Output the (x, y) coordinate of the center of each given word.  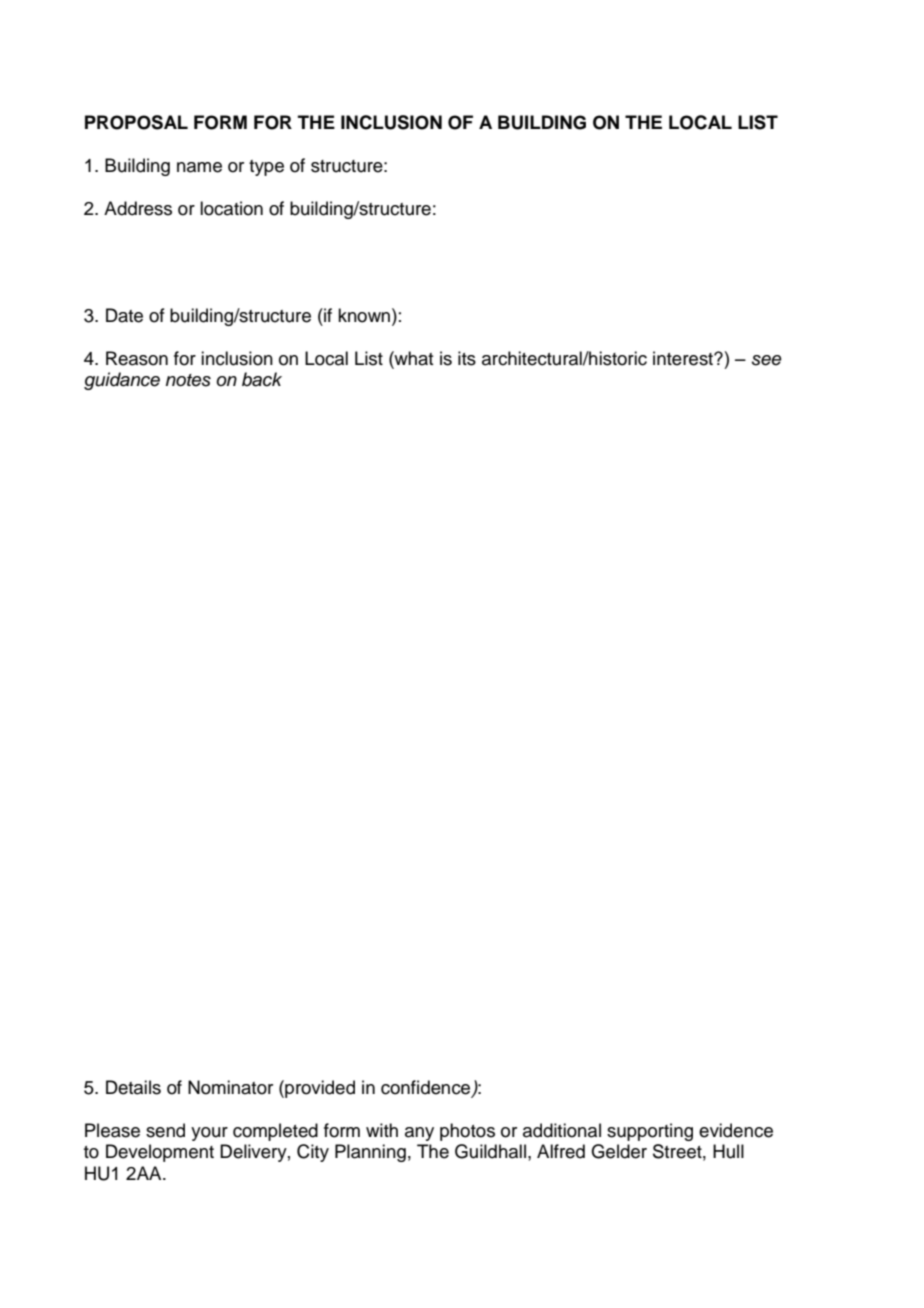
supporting (650, 1132)
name (199, 167)
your (209, 1134)
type (266, 168)
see (767, 360)
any (419, 1134)
